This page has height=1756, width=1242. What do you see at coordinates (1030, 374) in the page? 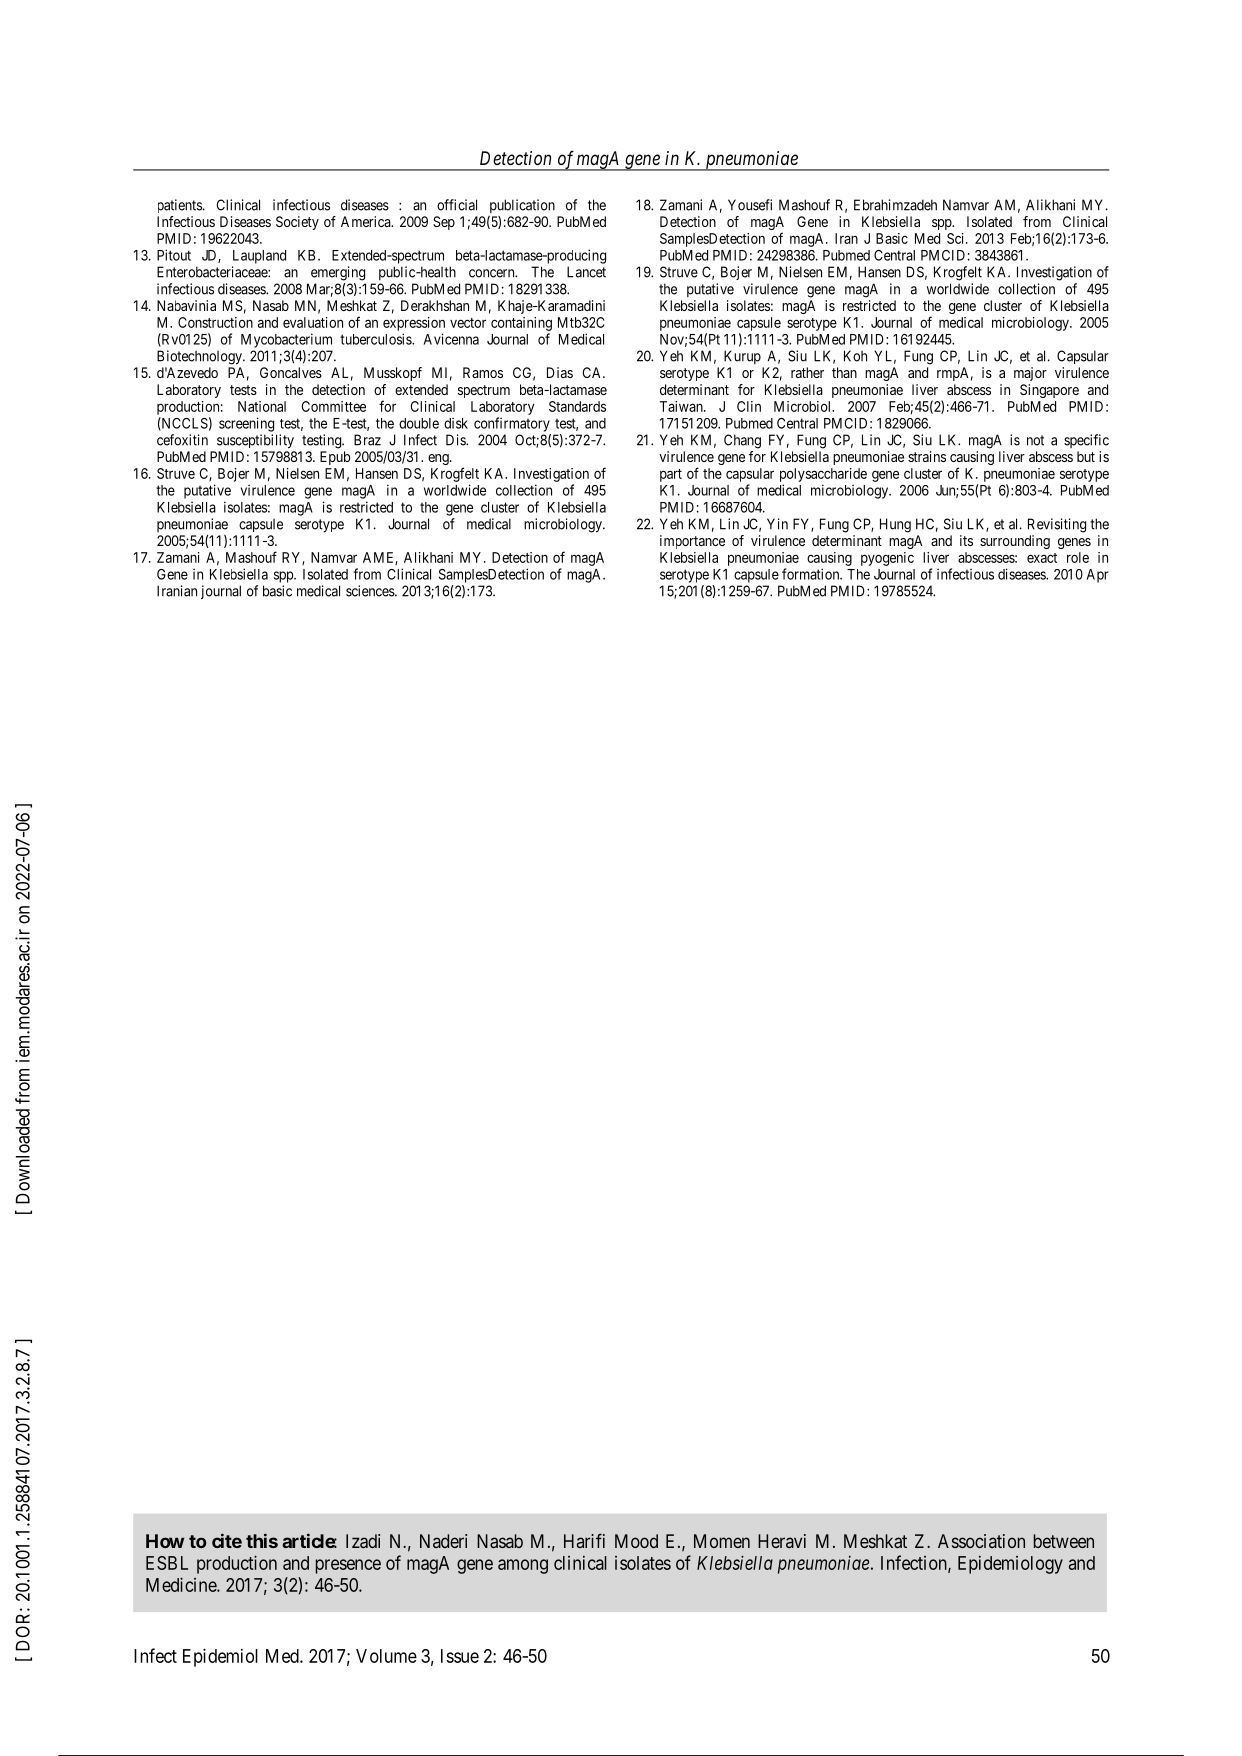
I see `major` at bounding box center [1030, 374].
